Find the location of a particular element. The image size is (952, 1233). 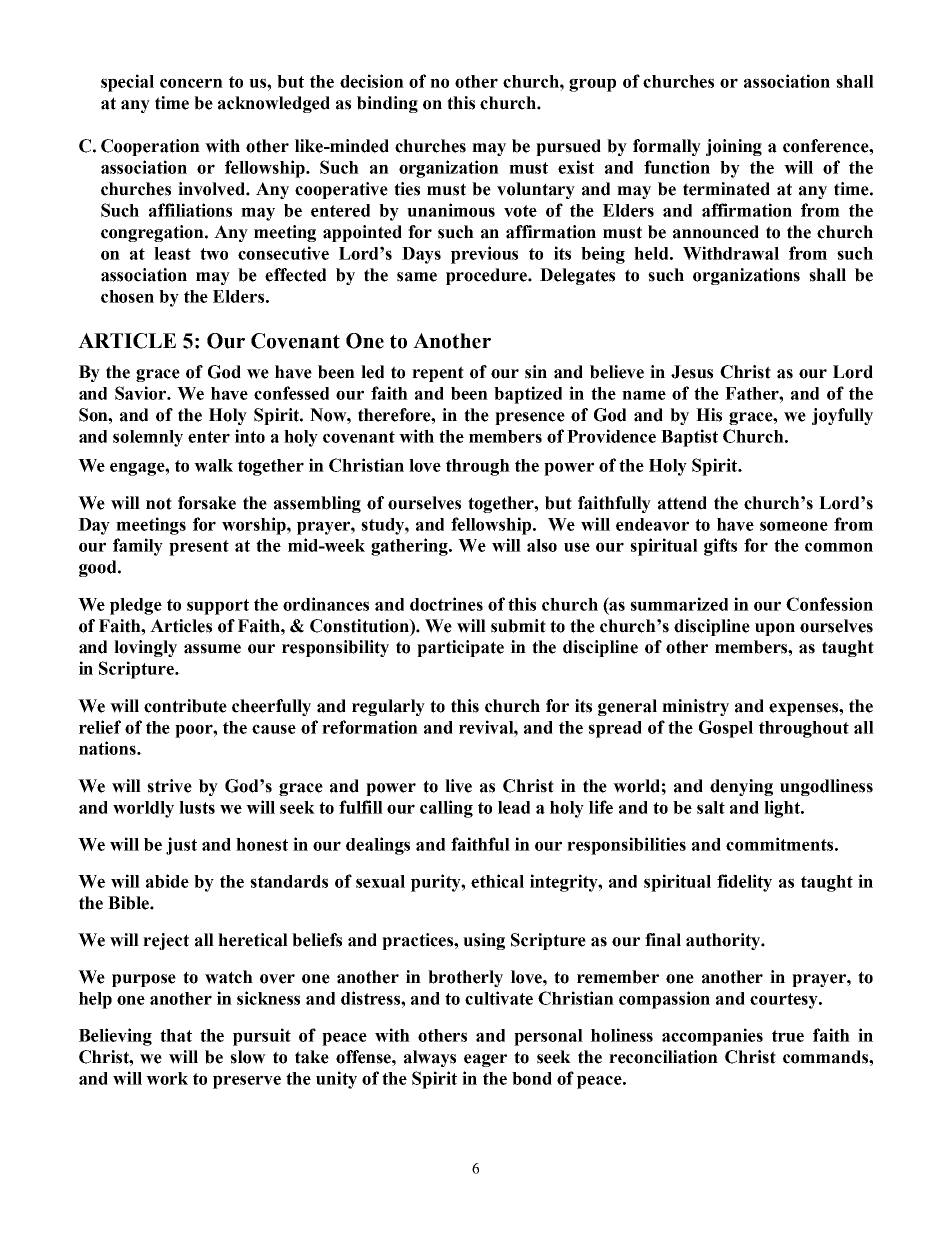

concern is located at coordinates (191, 83).
